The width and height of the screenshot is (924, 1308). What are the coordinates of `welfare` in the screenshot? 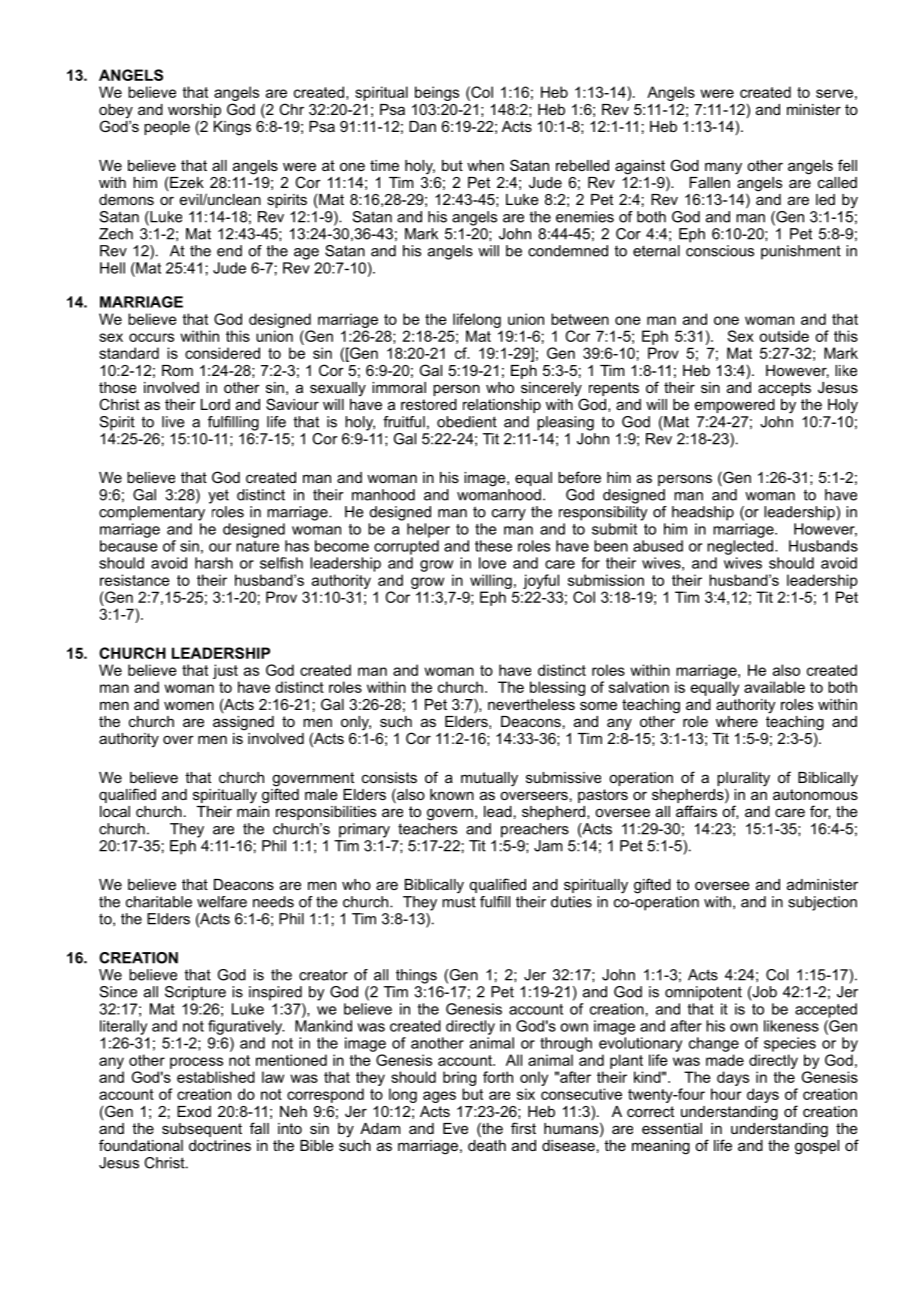 It's located at (222, 902).
